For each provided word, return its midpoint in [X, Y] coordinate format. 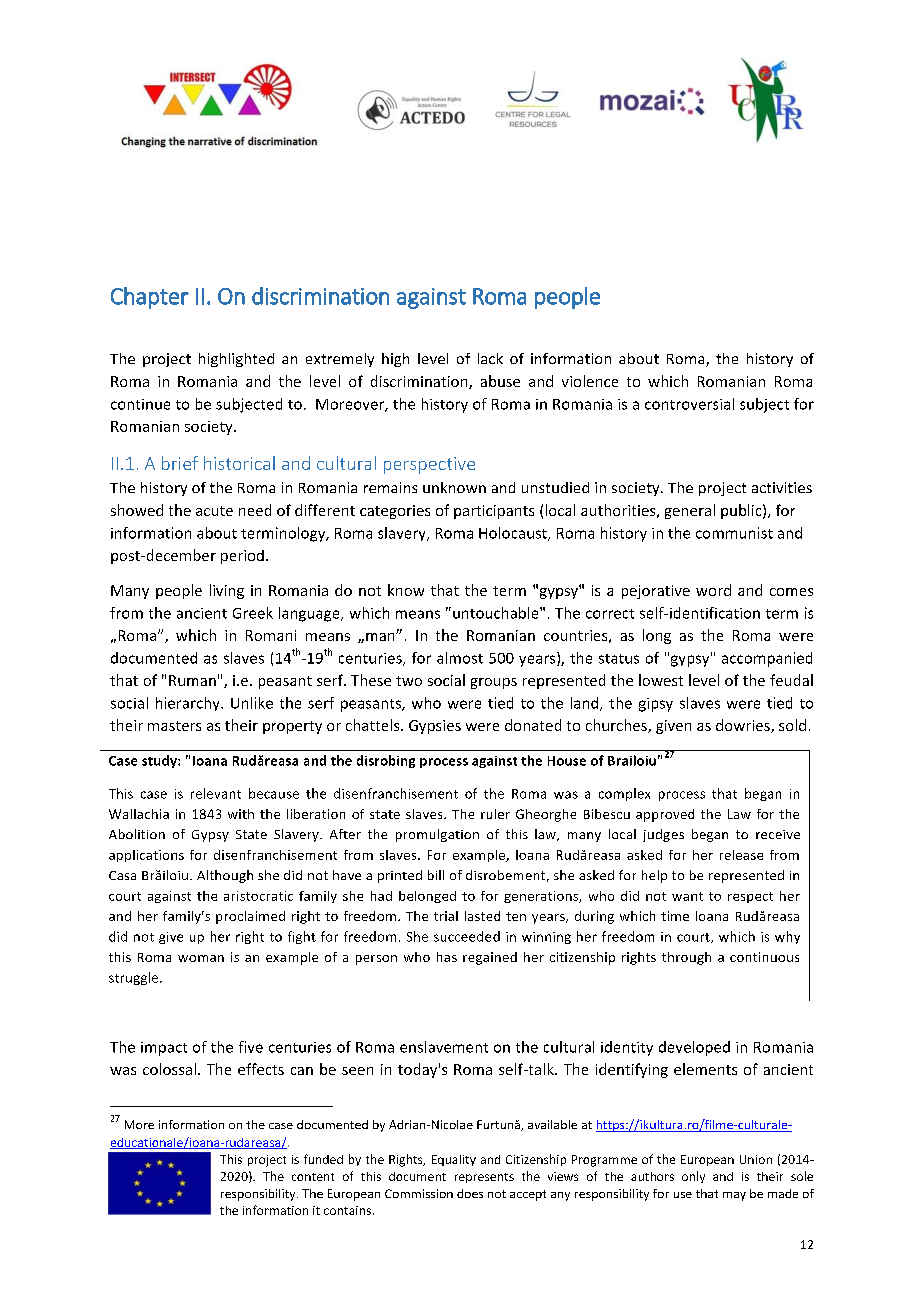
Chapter [150, 298]
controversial [689, 404]
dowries [744, 726]
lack [490, 358]
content [313, 1177]
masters [174, 726]
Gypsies [435, 727]
